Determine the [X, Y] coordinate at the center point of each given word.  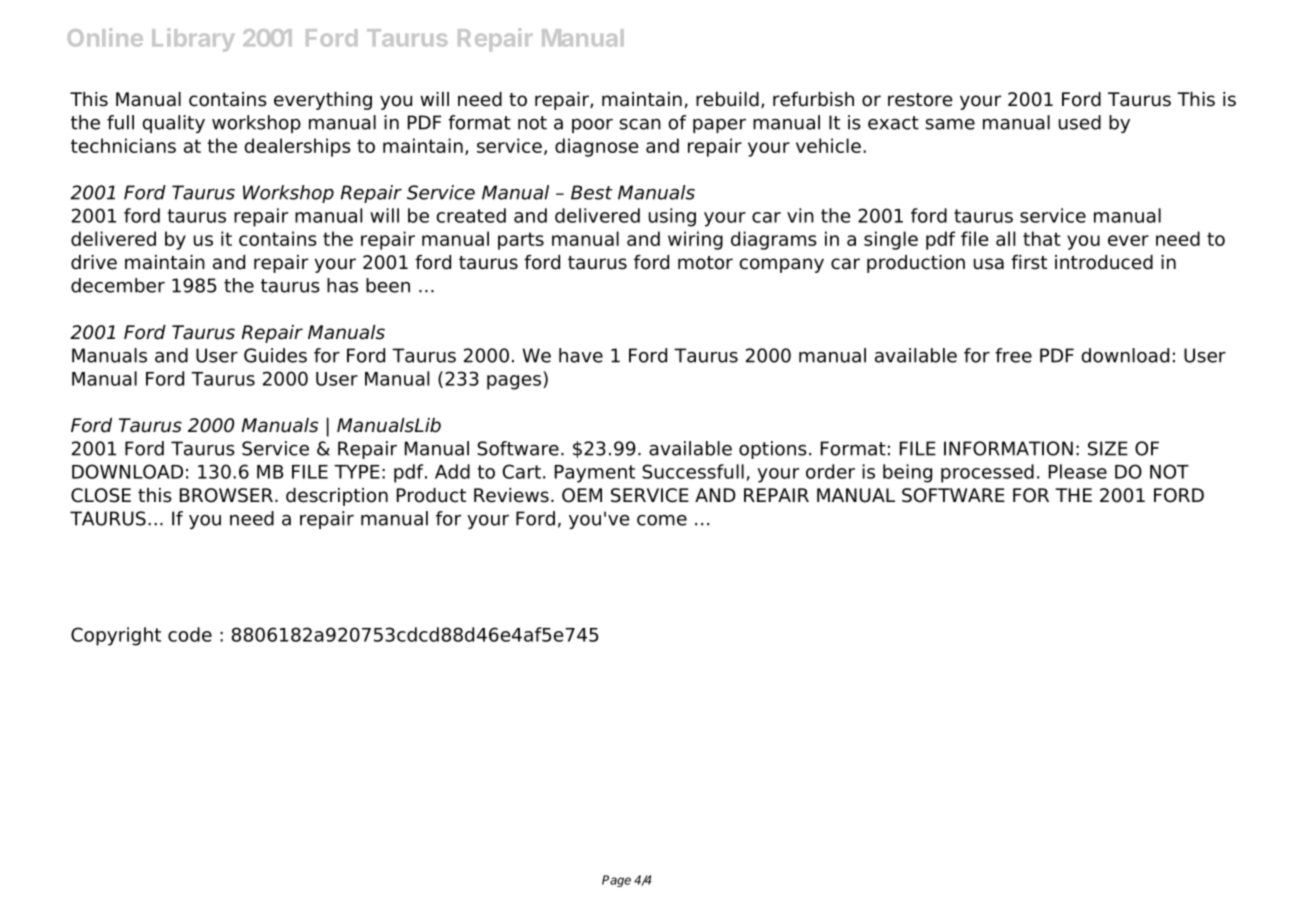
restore [920, 100]
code [190, 634]
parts [521, 241]
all [1005, 238]
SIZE [1108, 448]
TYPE [357, 472]
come [662, 520]
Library [193, 40]
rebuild [727, 99]
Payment [595, 474]
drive [94, 262]
